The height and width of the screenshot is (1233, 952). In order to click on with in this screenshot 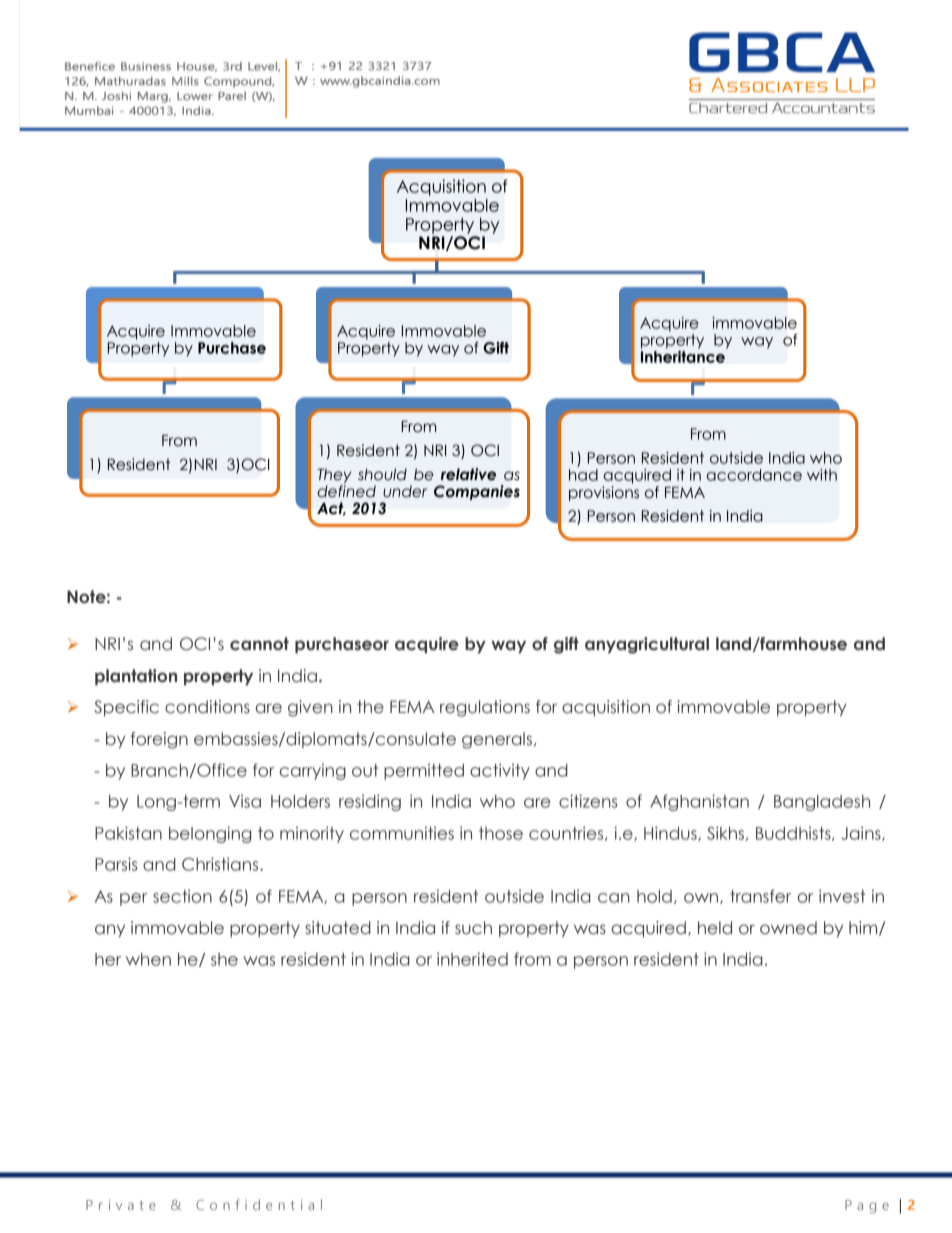, I will do `click(822, 475)`.
